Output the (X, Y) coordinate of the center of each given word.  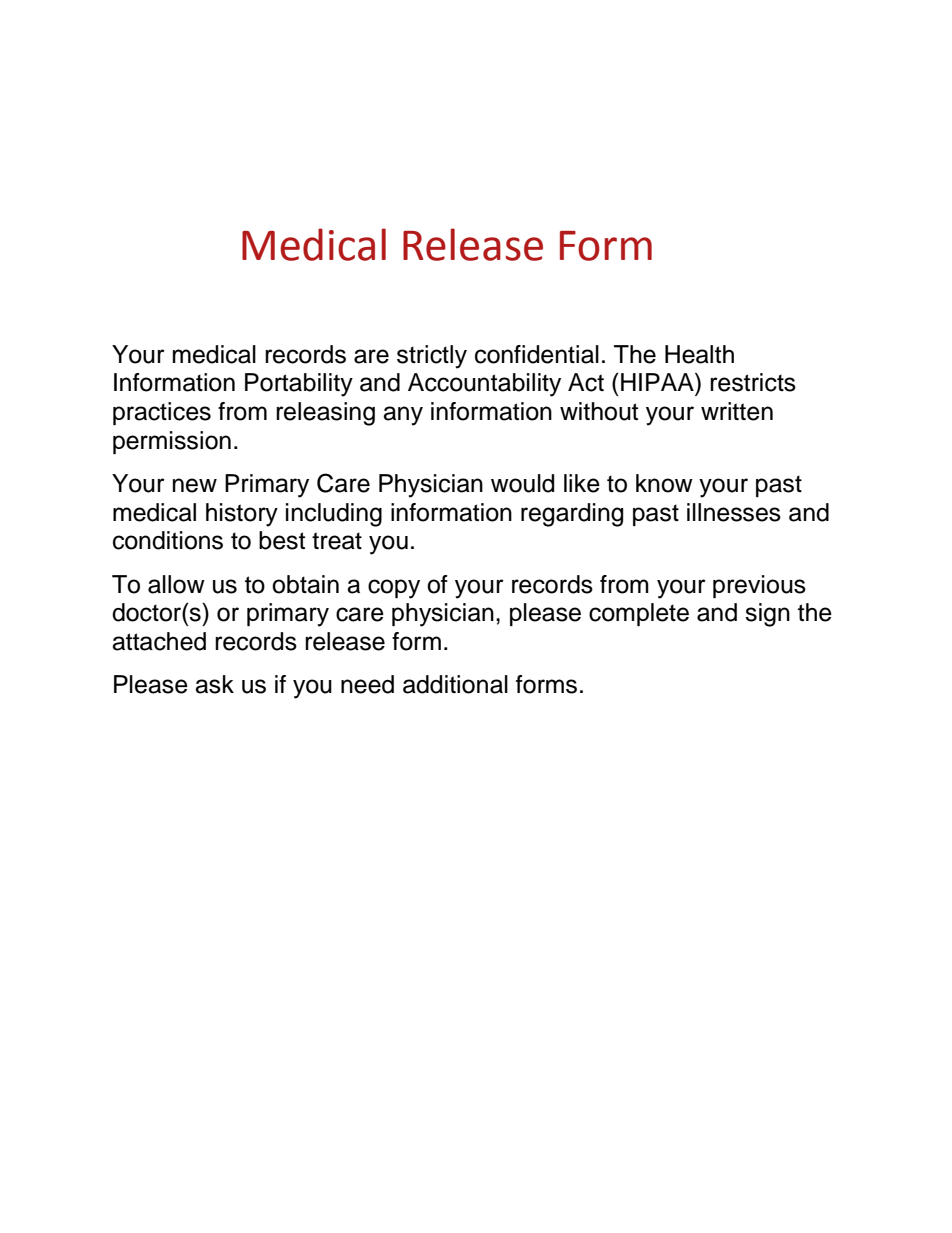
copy (394, 589)
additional (455, 684)
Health (699, 354)
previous (759, 586)
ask (214, 684)
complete (639, 614)
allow (176, 584)
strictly (432, 357)
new (195, 485)
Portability (299, 385)
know (664, 483)
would (522, 483)
